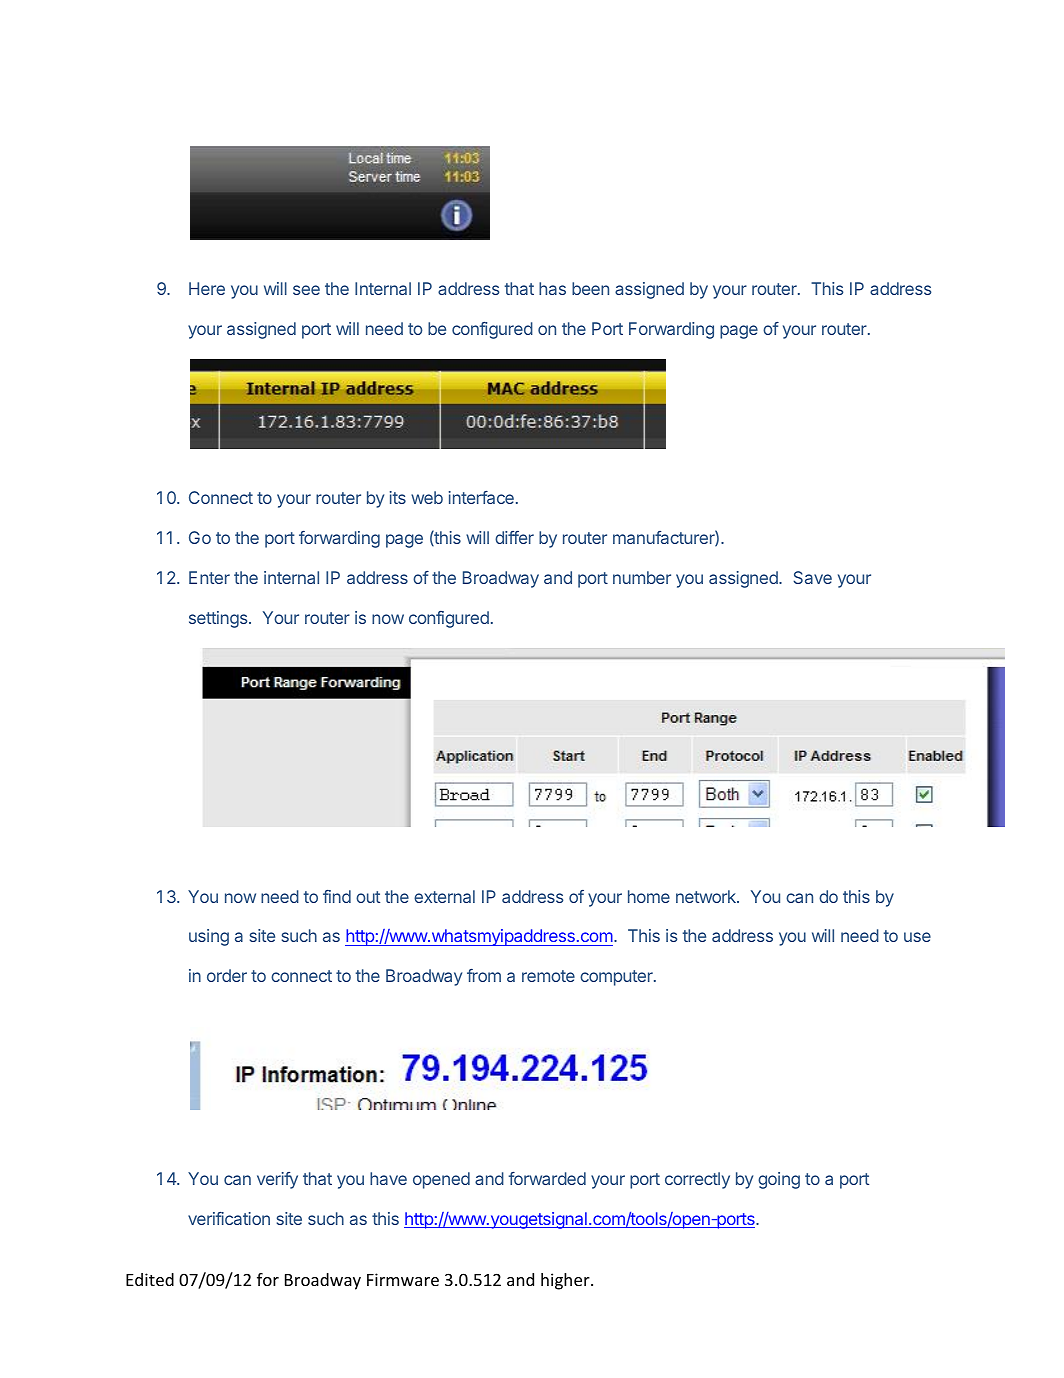  I want to click on use, so click(917, 937).
